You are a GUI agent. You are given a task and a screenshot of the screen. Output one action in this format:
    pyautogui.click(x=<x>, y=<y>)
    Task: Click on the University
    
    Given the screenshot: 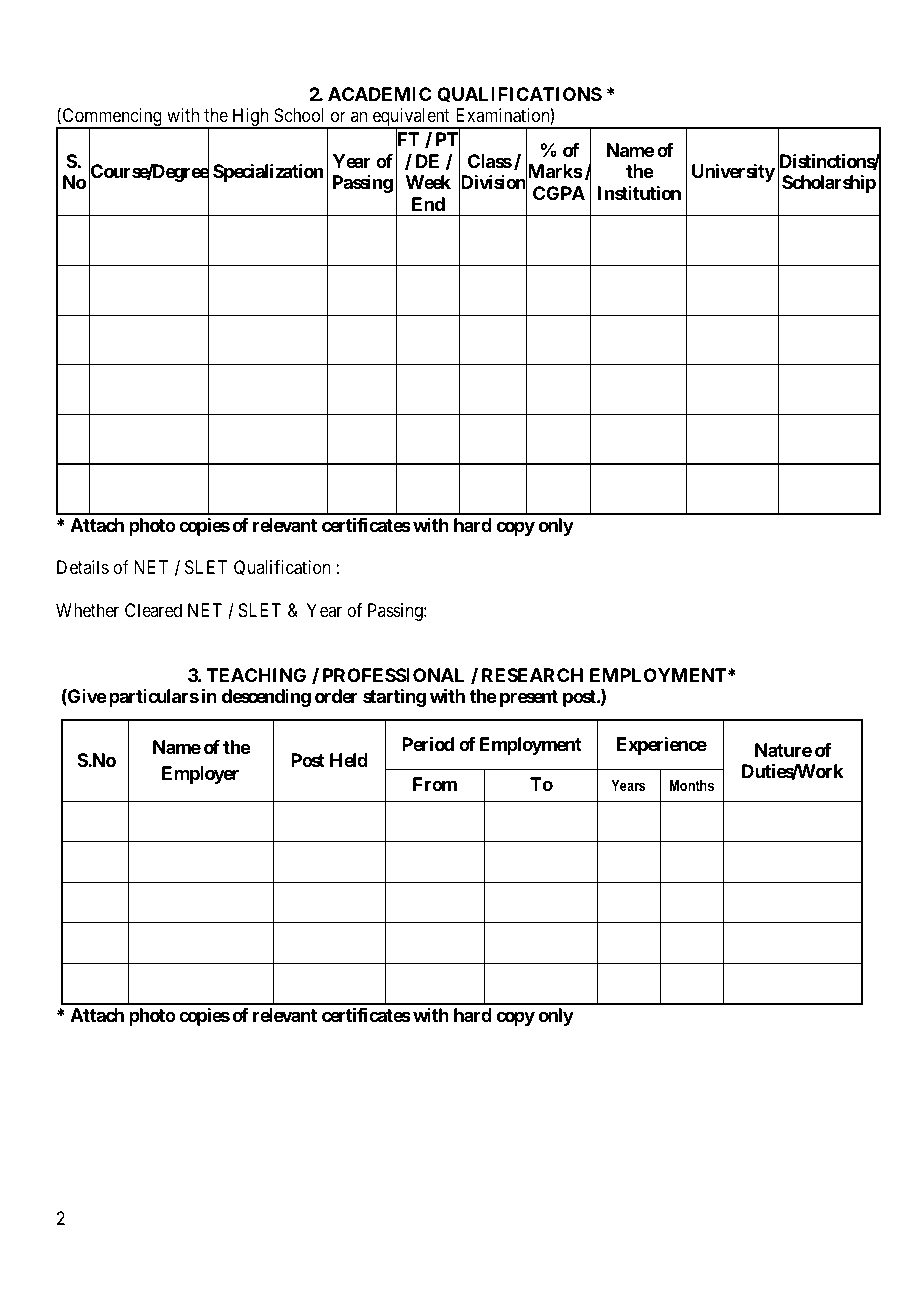 What is the action you would take?
    pyautogui.click(x=733, y=173)
